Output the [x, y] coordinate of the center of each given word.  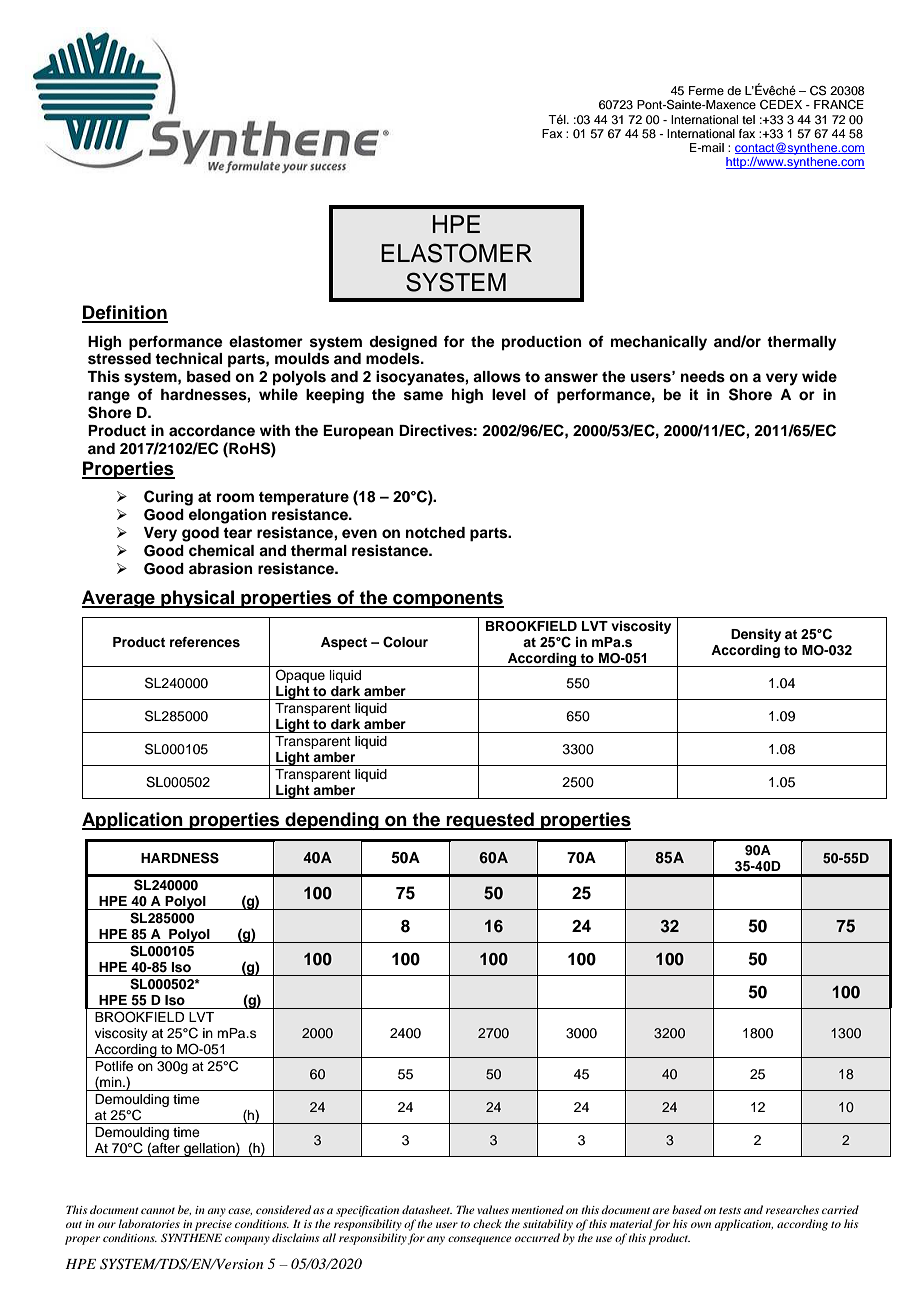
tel [748, 119]
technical [188, 358]
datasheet [427, 1209]
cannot [158, 1210]
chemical [221, 550]
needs [703, 377]
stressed [119, 359]
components [447, 599]
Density [756, 635]
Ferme [706, 90]
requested [490, 821]
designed [403, 343]
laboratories [149, 1223]
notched [435, 533]
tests [730, 1210]
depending [332, 821]
